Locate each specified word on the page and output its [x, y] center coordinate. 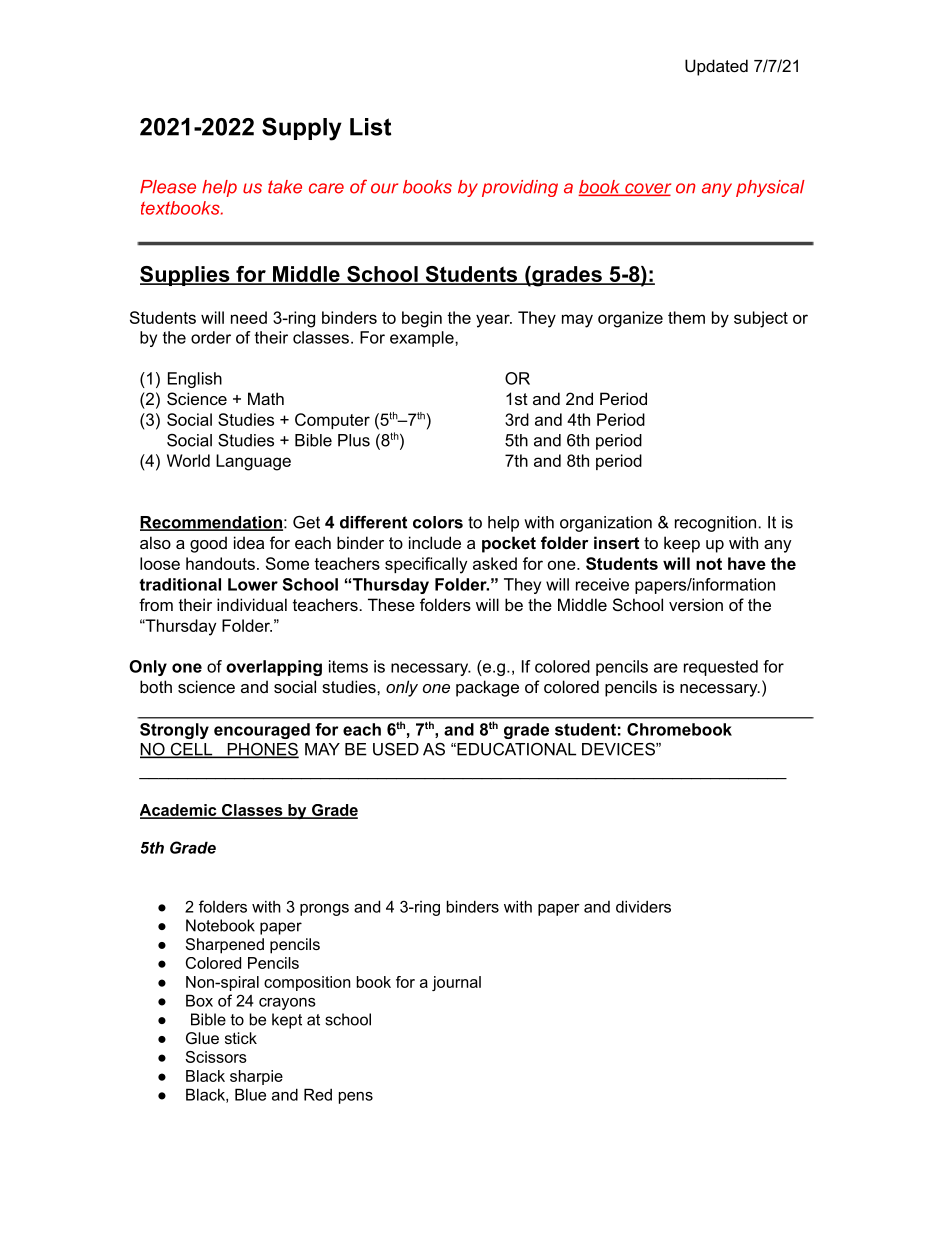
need [249, 317]
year [494, 321]
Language [253, 462]
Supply [302, 129]
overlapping [274, 668]
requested [721, 668]
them [686, 317]
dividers [643, 906]
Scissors [216, 1057]
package [487, 688]
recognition [717, 524]
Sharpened [225, 946]
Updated [716, 67]
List [370, 127]
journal [456, 983]
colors [438, 522]
